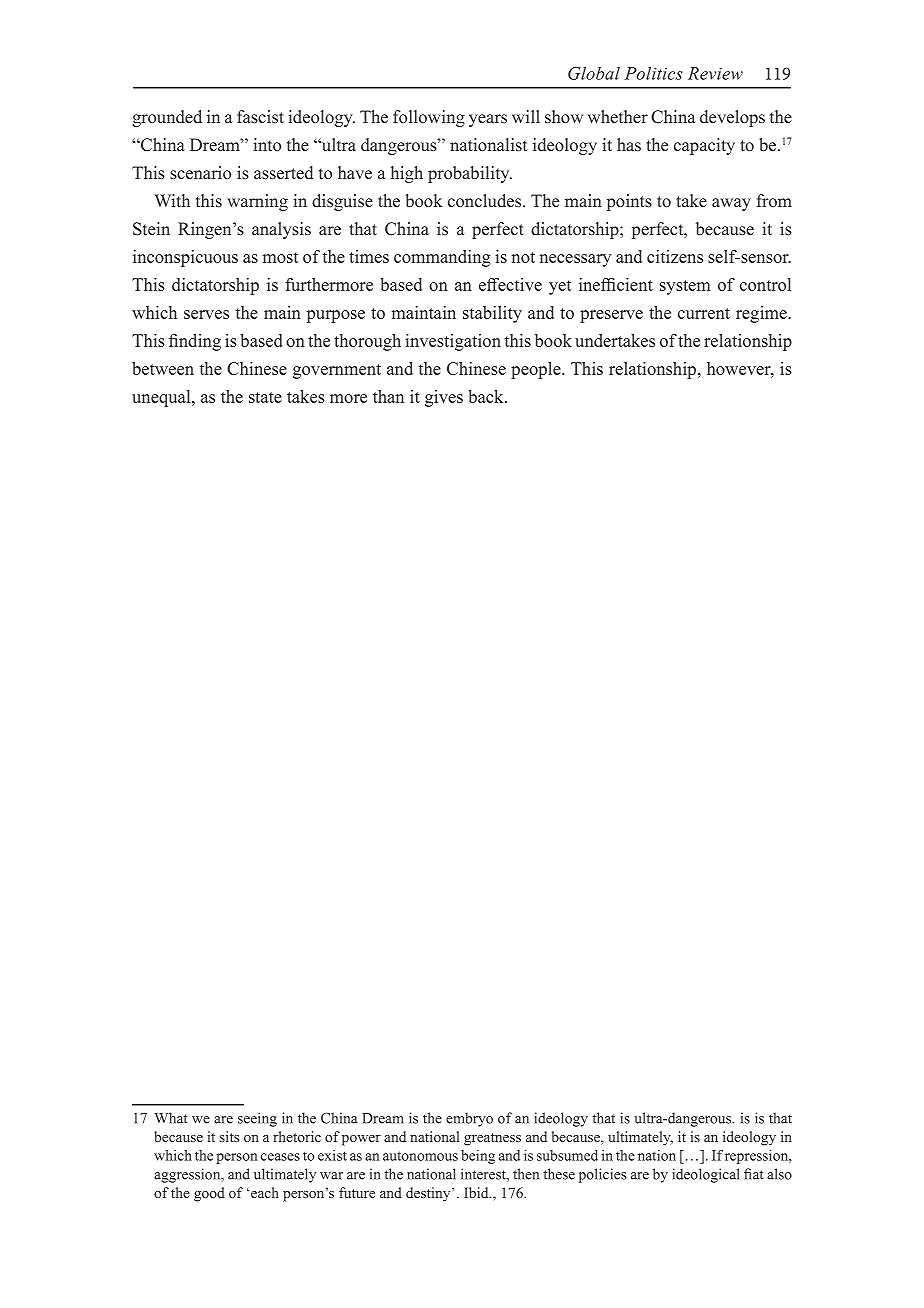 The width and height of the document is (924, 1308). What do you see at coordinates (478, 1157) in the document?
I see `being` at bounding box center [478, 1157].
